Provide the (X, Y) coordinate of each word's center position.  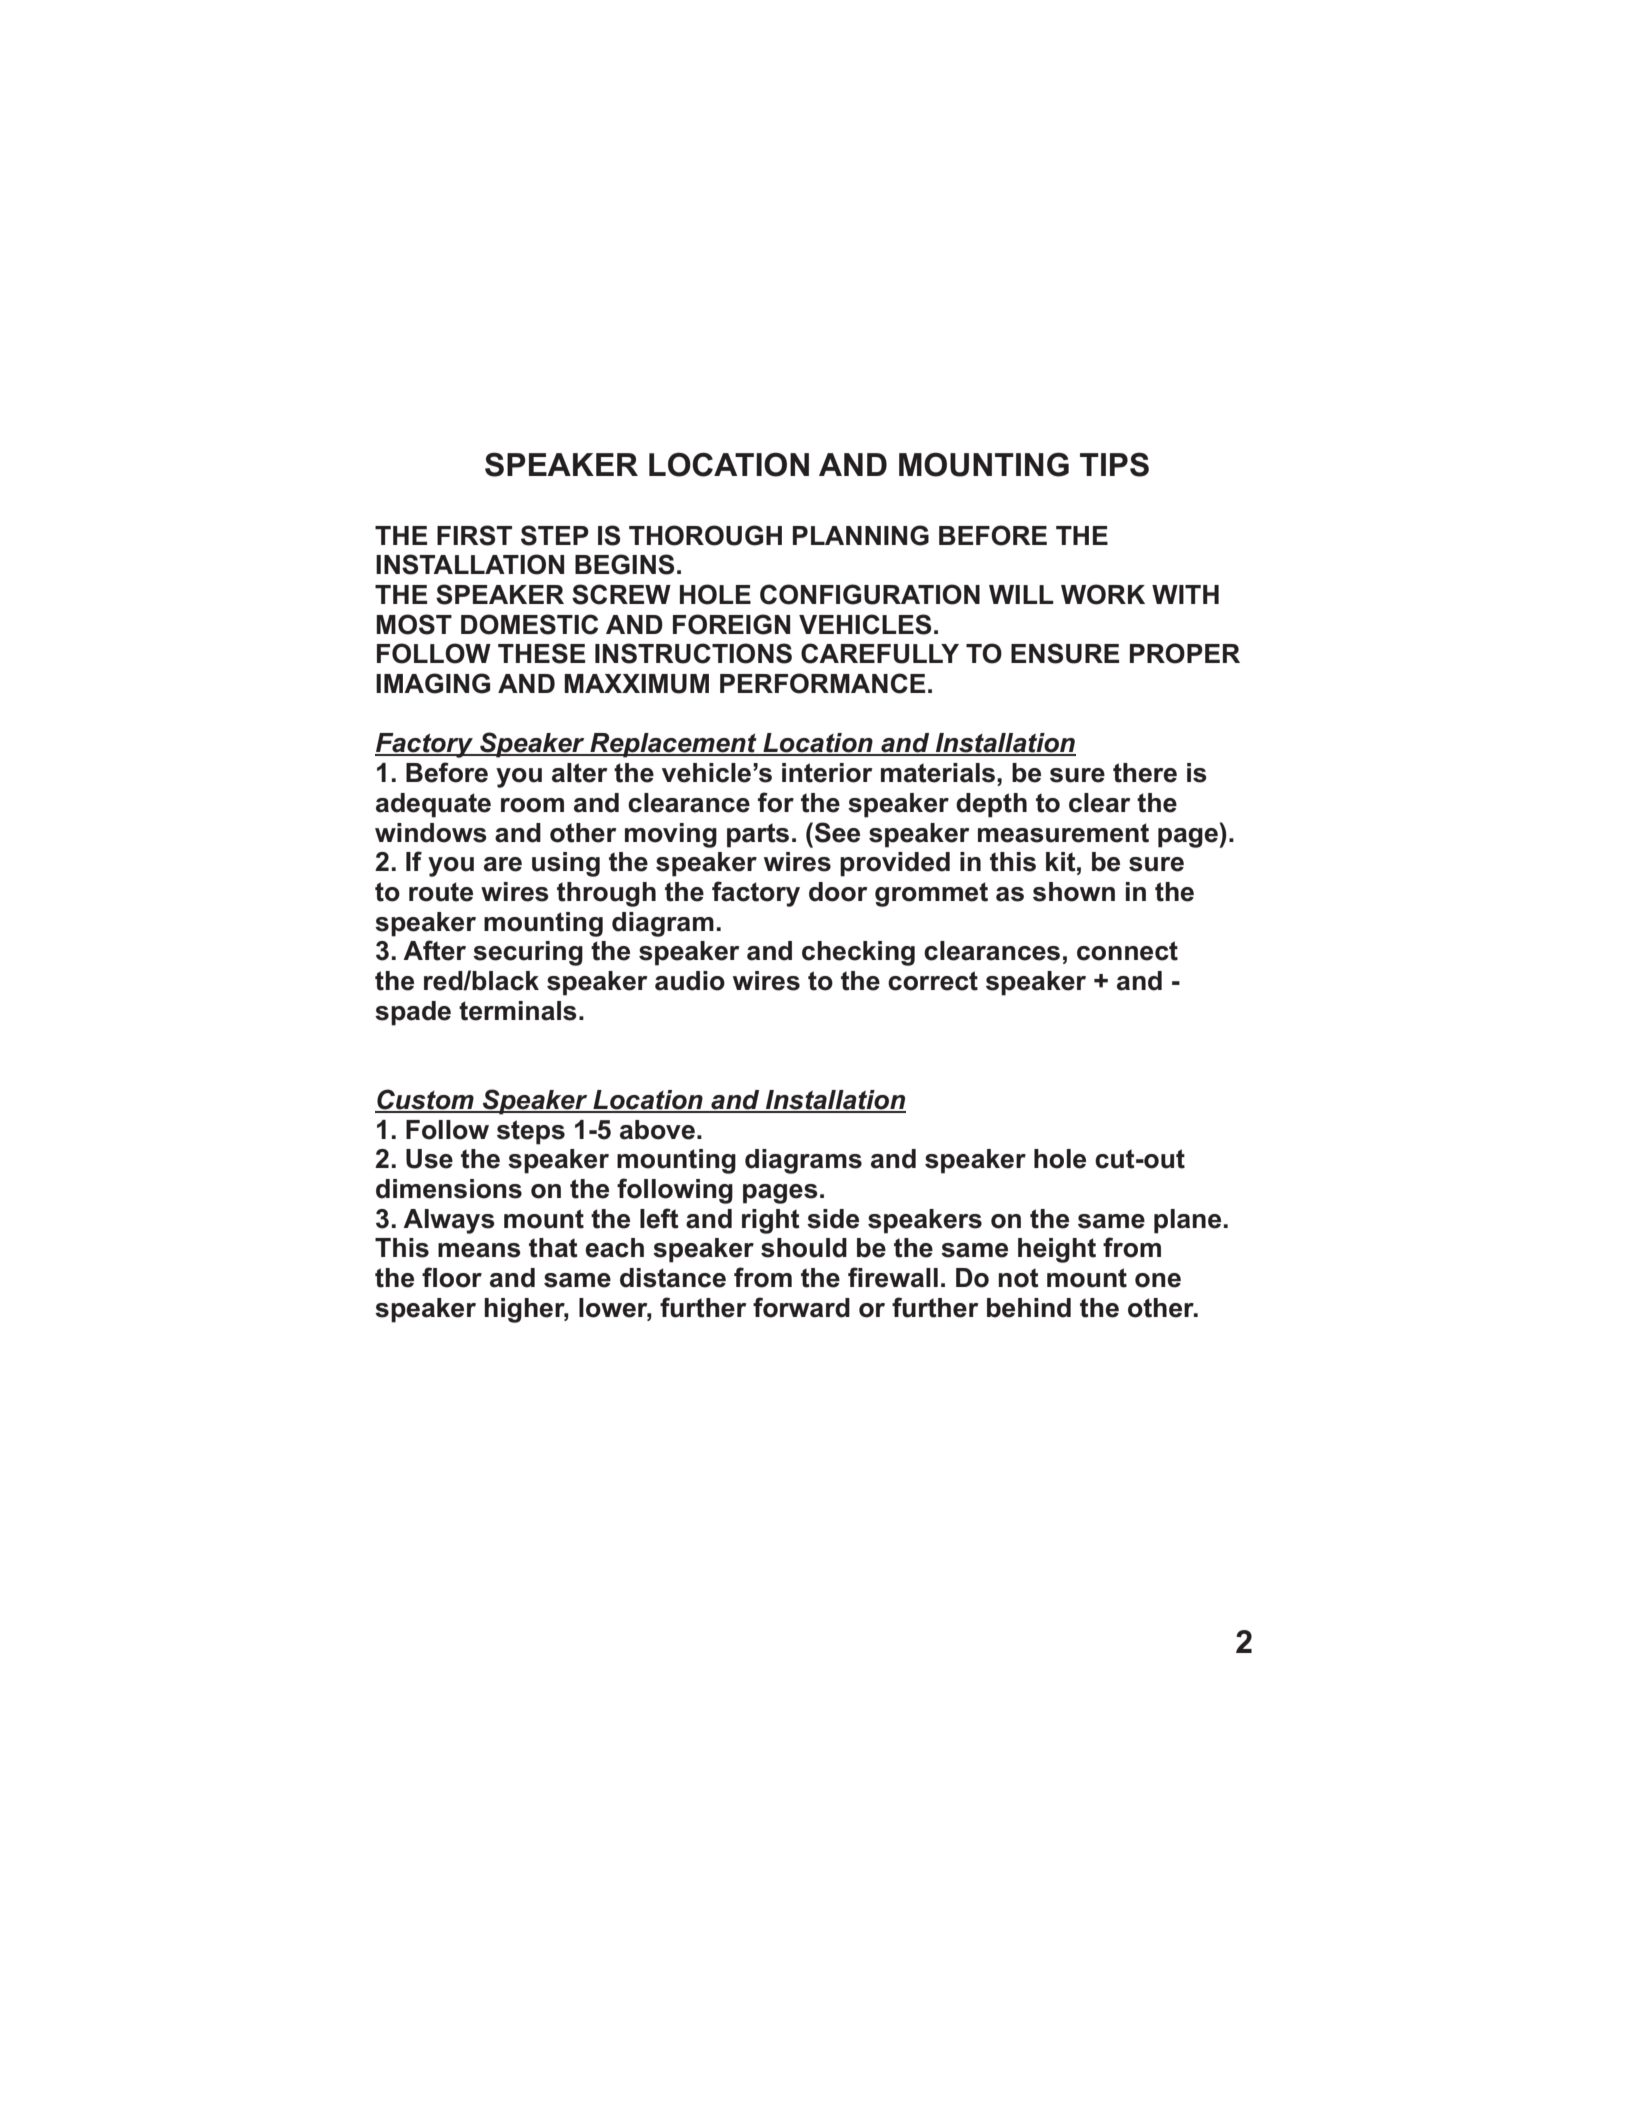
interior (827, 773)
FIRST (474, 535)
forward (801, 1307)
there (1145, 773)
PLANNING (861, 535)
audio (690, 981)
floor (452, 1277)
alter (579, 773)
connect (1127, 951)
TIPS (1114, 464)
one (1158, 1280)
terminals (518, 1011)
